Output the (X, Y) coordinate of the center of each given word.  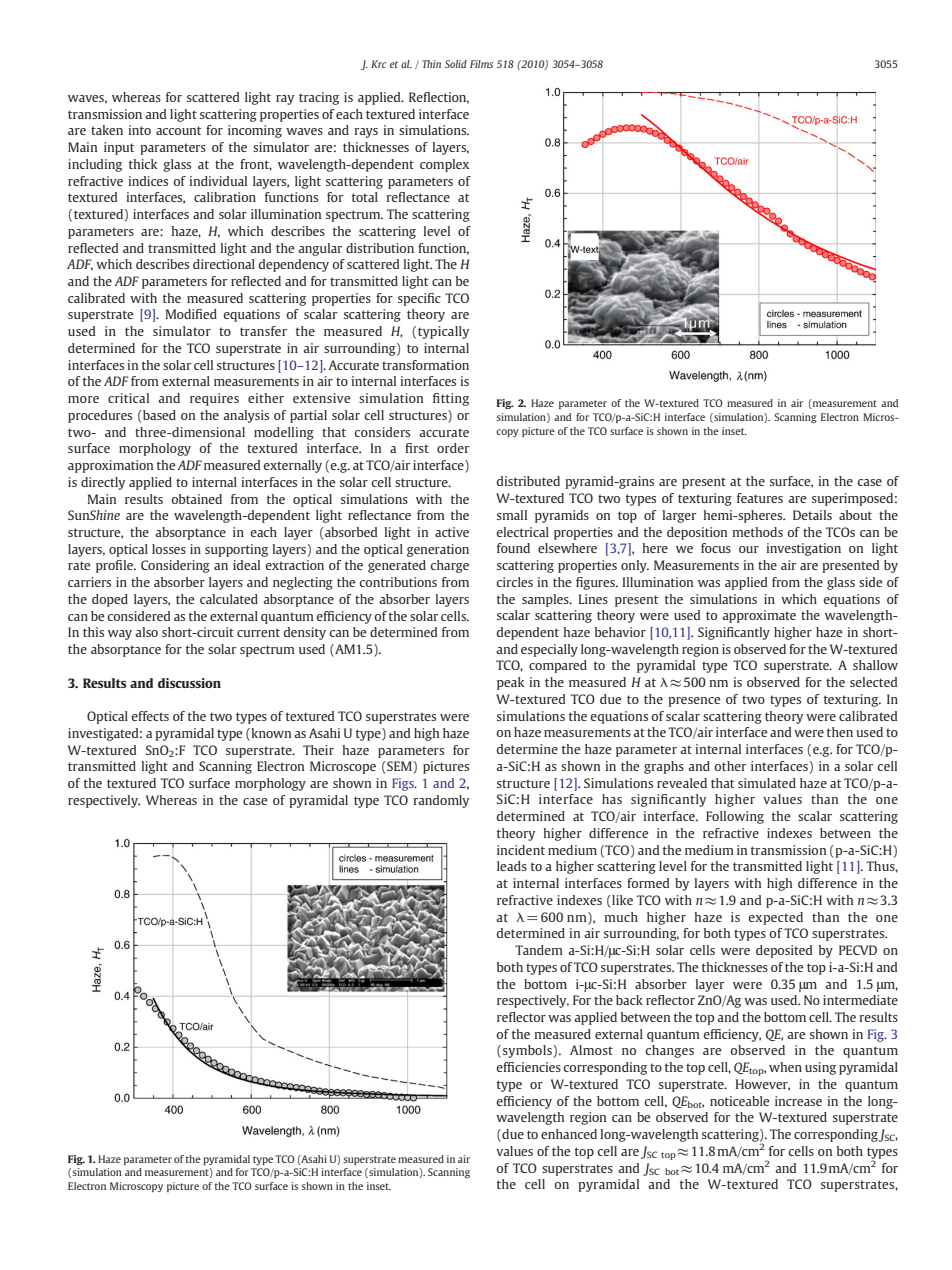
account (179, 130)
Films (481, 64)
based (158, 415)
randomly (441, 801)
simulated (767, 783)
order (453, 448)
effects (150, 716)
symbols (528, 1051)
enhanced (569, 1134)
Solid (456, 64)
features (760, 498)
